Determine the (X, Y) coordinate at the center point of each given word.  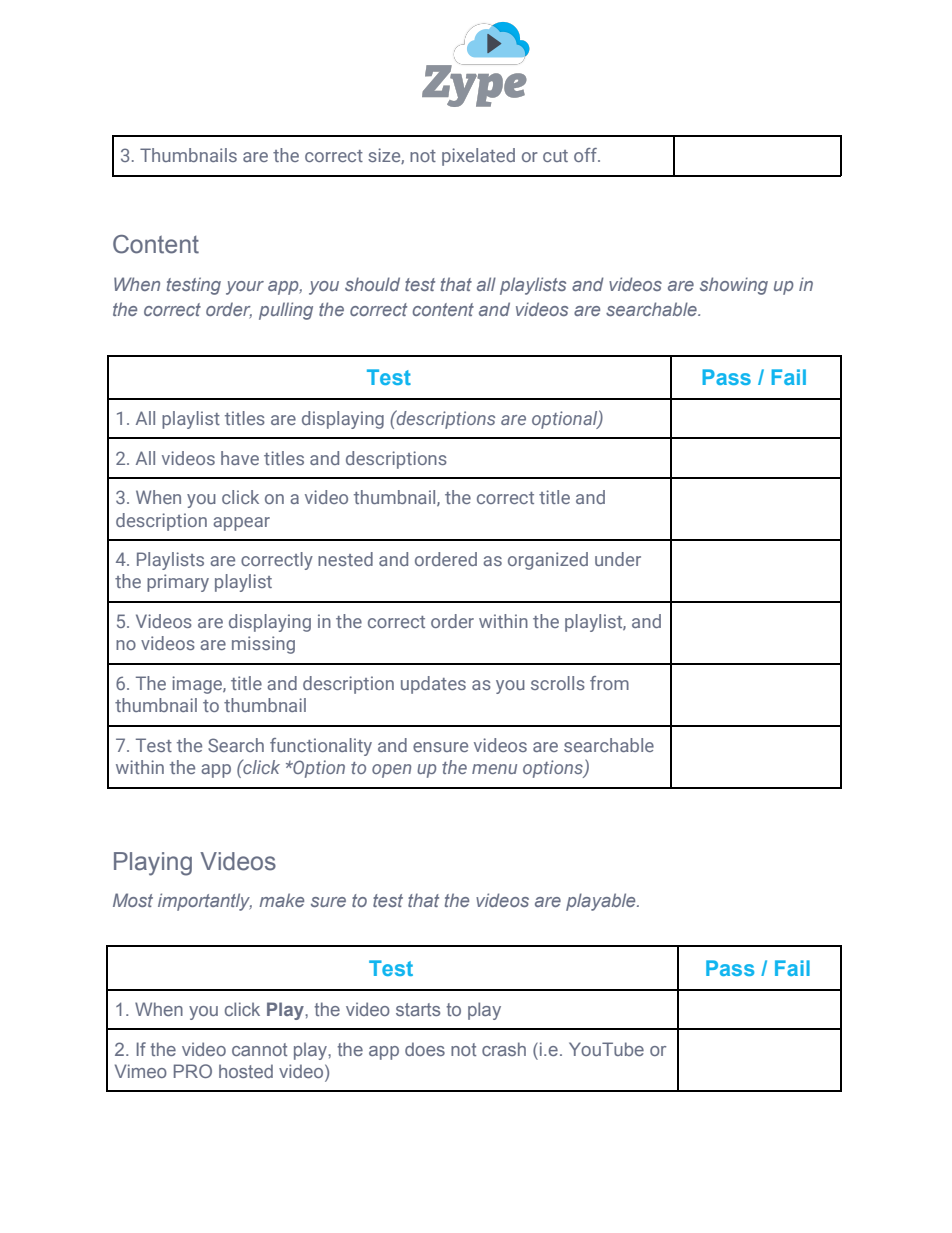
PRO (193, 1071)
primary (178, 583)
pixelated (478, 157)
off (586, 155)
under (618, 559)
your (245, 288)
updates (433, 685)
